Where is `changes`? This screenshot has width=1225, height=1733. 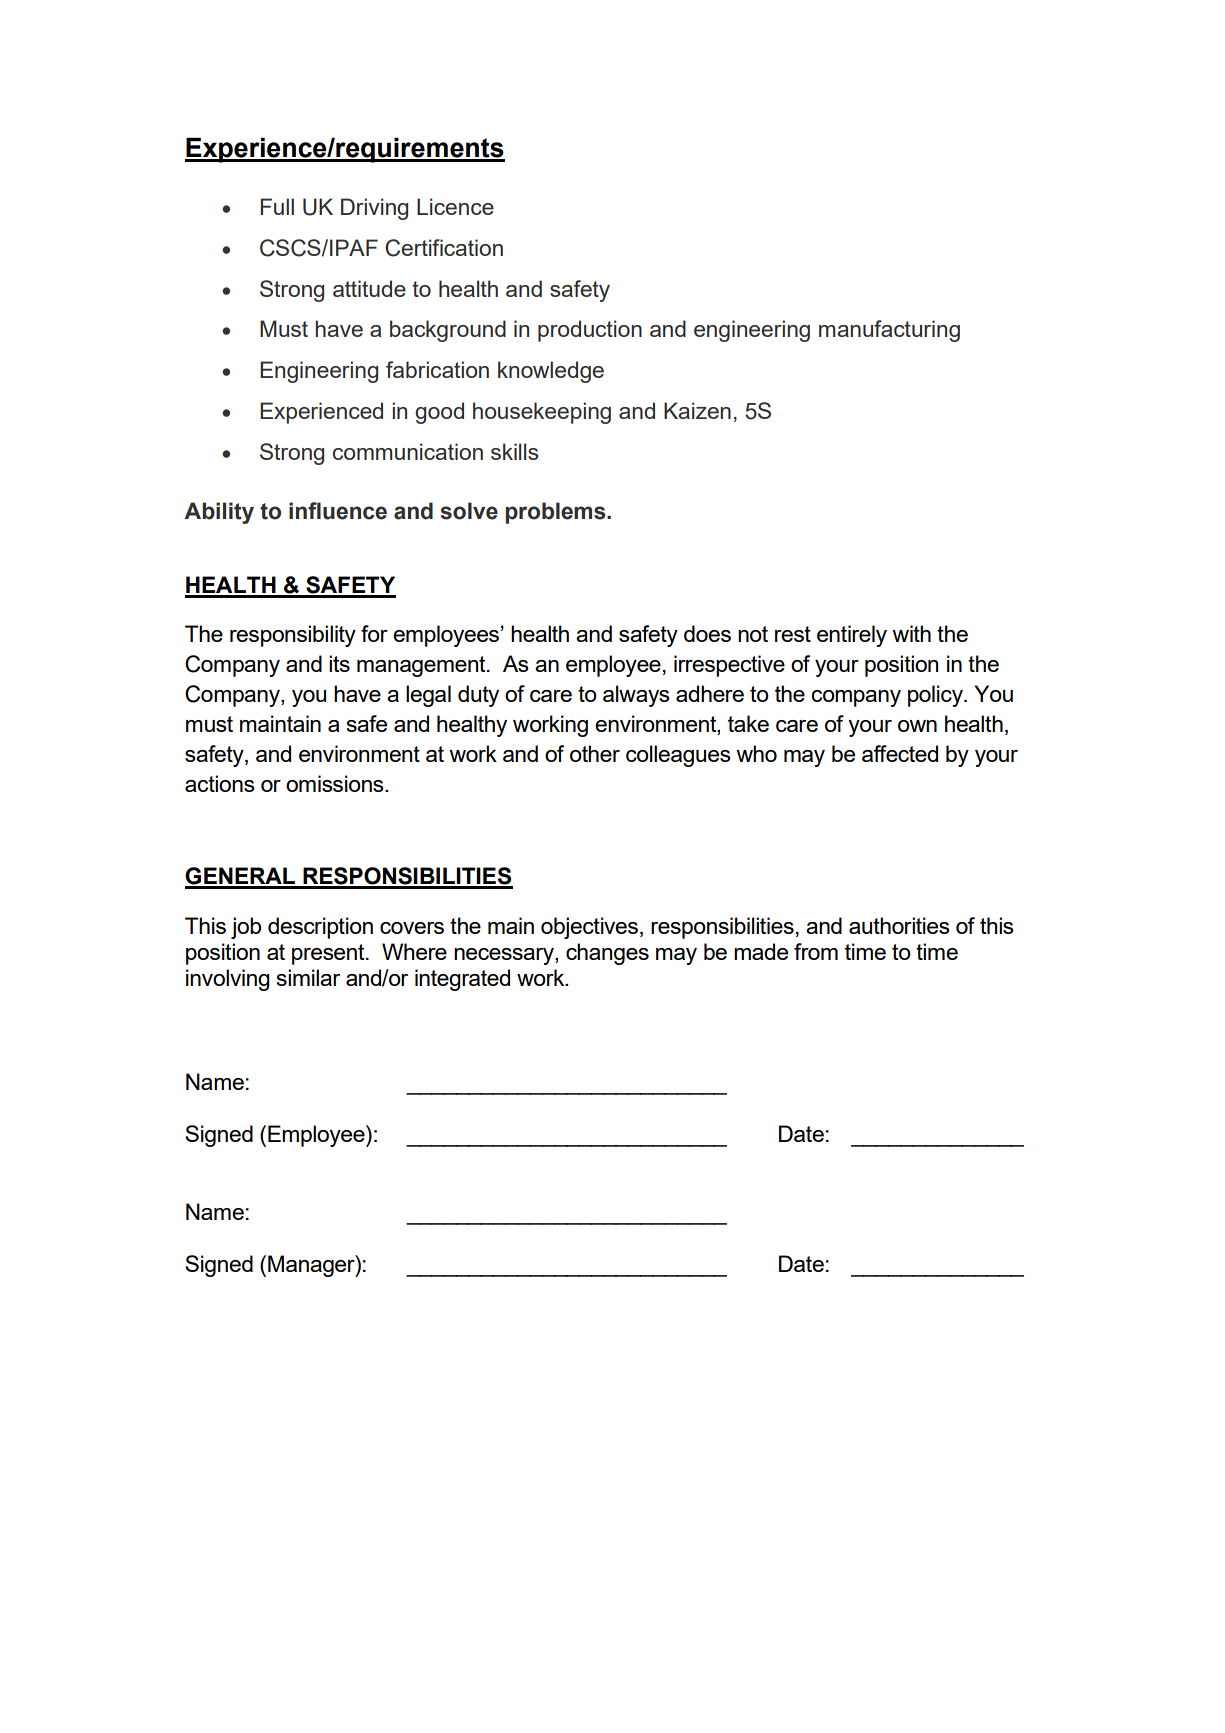
changes is located at coordinates (607, 954).
